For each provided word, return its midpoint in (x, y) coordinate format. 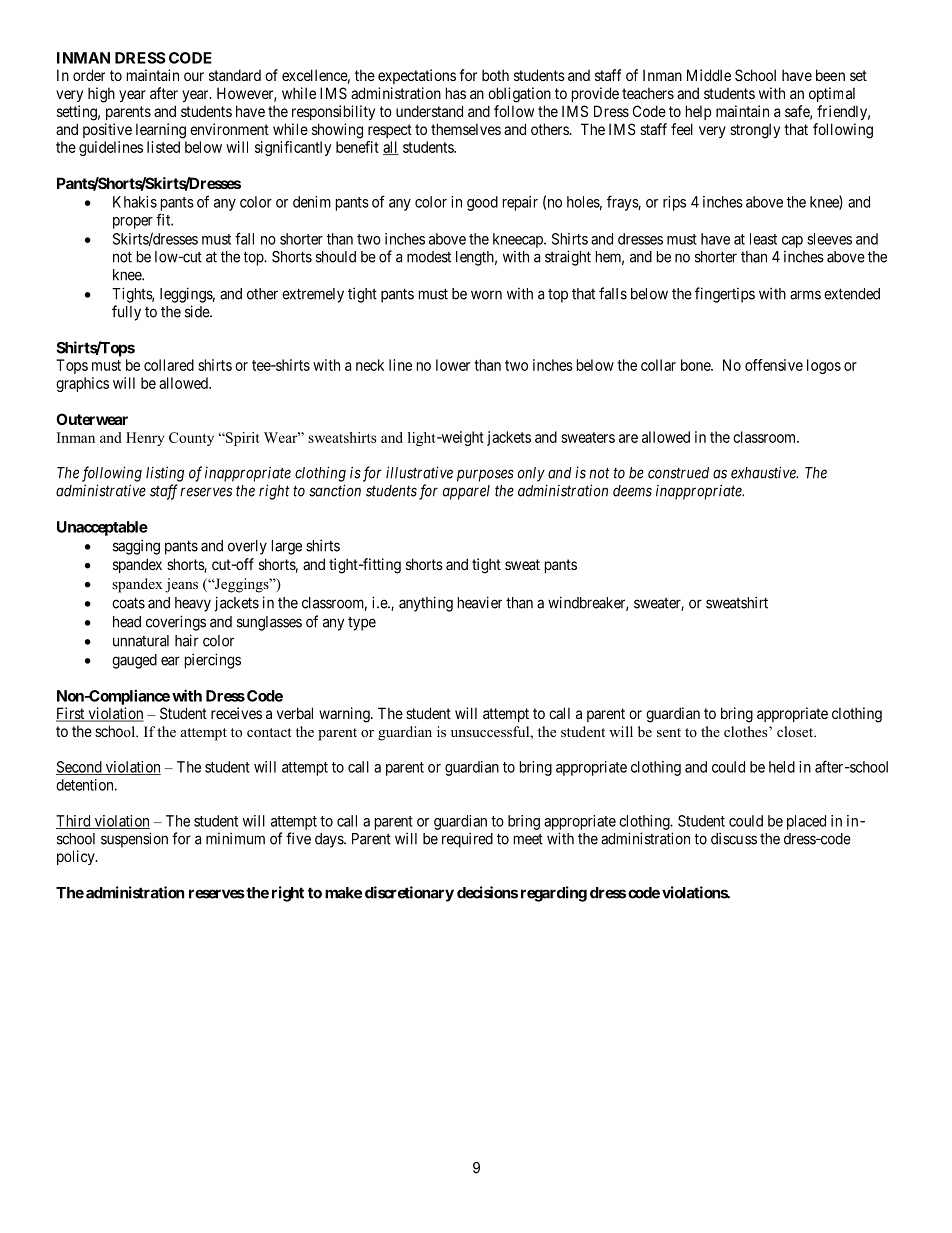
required (467, 840)
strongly (755, 131)
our (194, 76)
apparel (466, 492)
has (456, 93)
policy (77, 857)
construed (678, 473)
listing (165, 474)
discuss (734, 838)
